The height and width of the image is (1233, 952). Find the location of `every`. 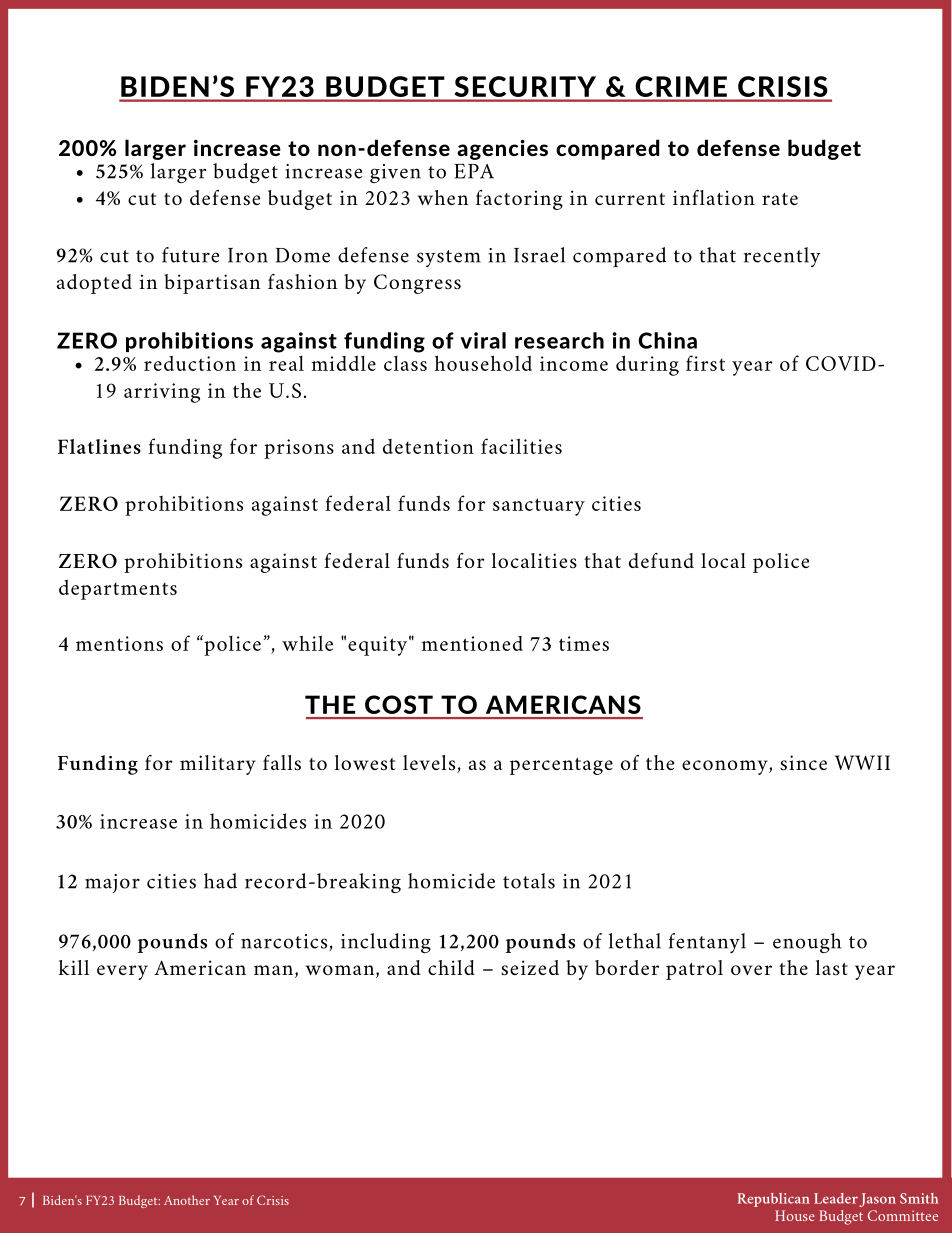

every is located at coordinates (122, 972).
